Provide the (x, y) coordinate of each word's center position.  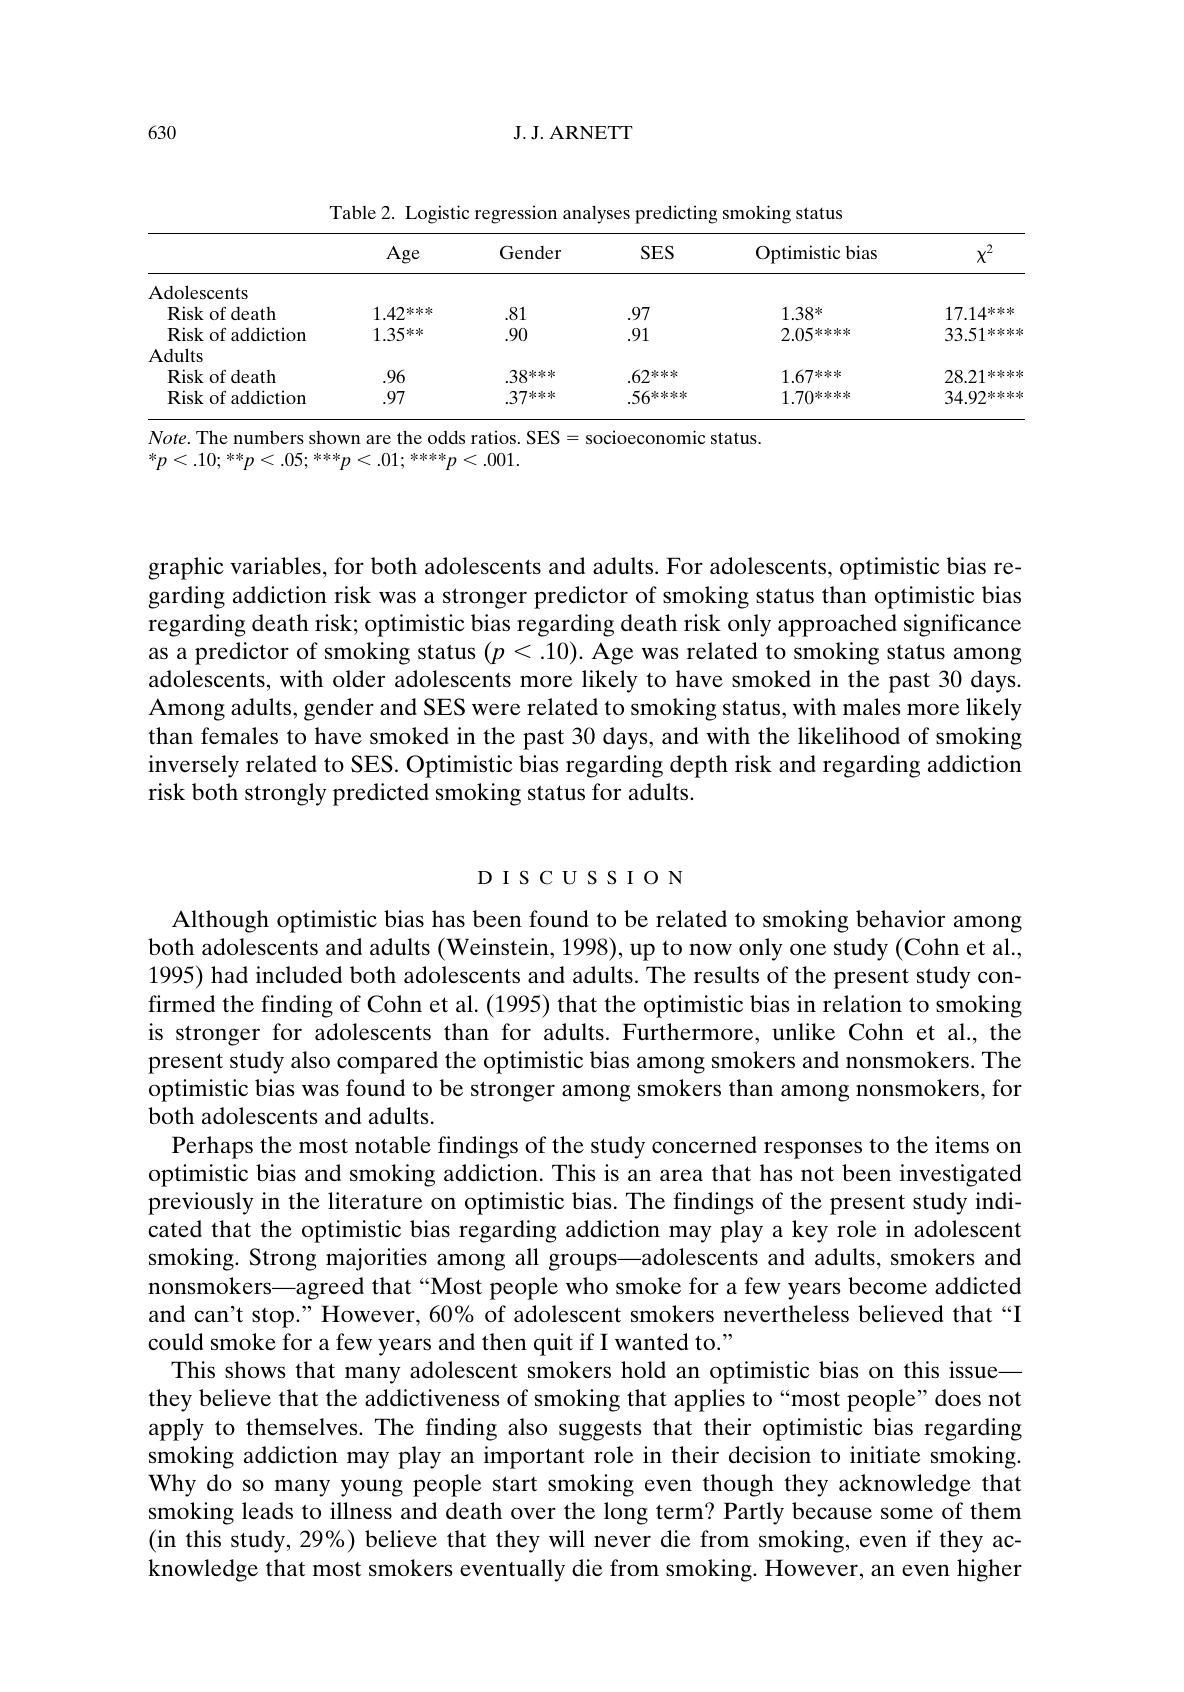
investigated (960, 1175)
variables (275, 565)
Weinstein (497, 946)
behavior (900, 918)
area (681, 1175)
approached (837, 625)
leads (267, 1511)
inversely (193, 766)
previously (201, 1203)
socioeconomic (645, 437)
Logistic (437, 214)
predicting (676, 214)
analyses (596, 214)
